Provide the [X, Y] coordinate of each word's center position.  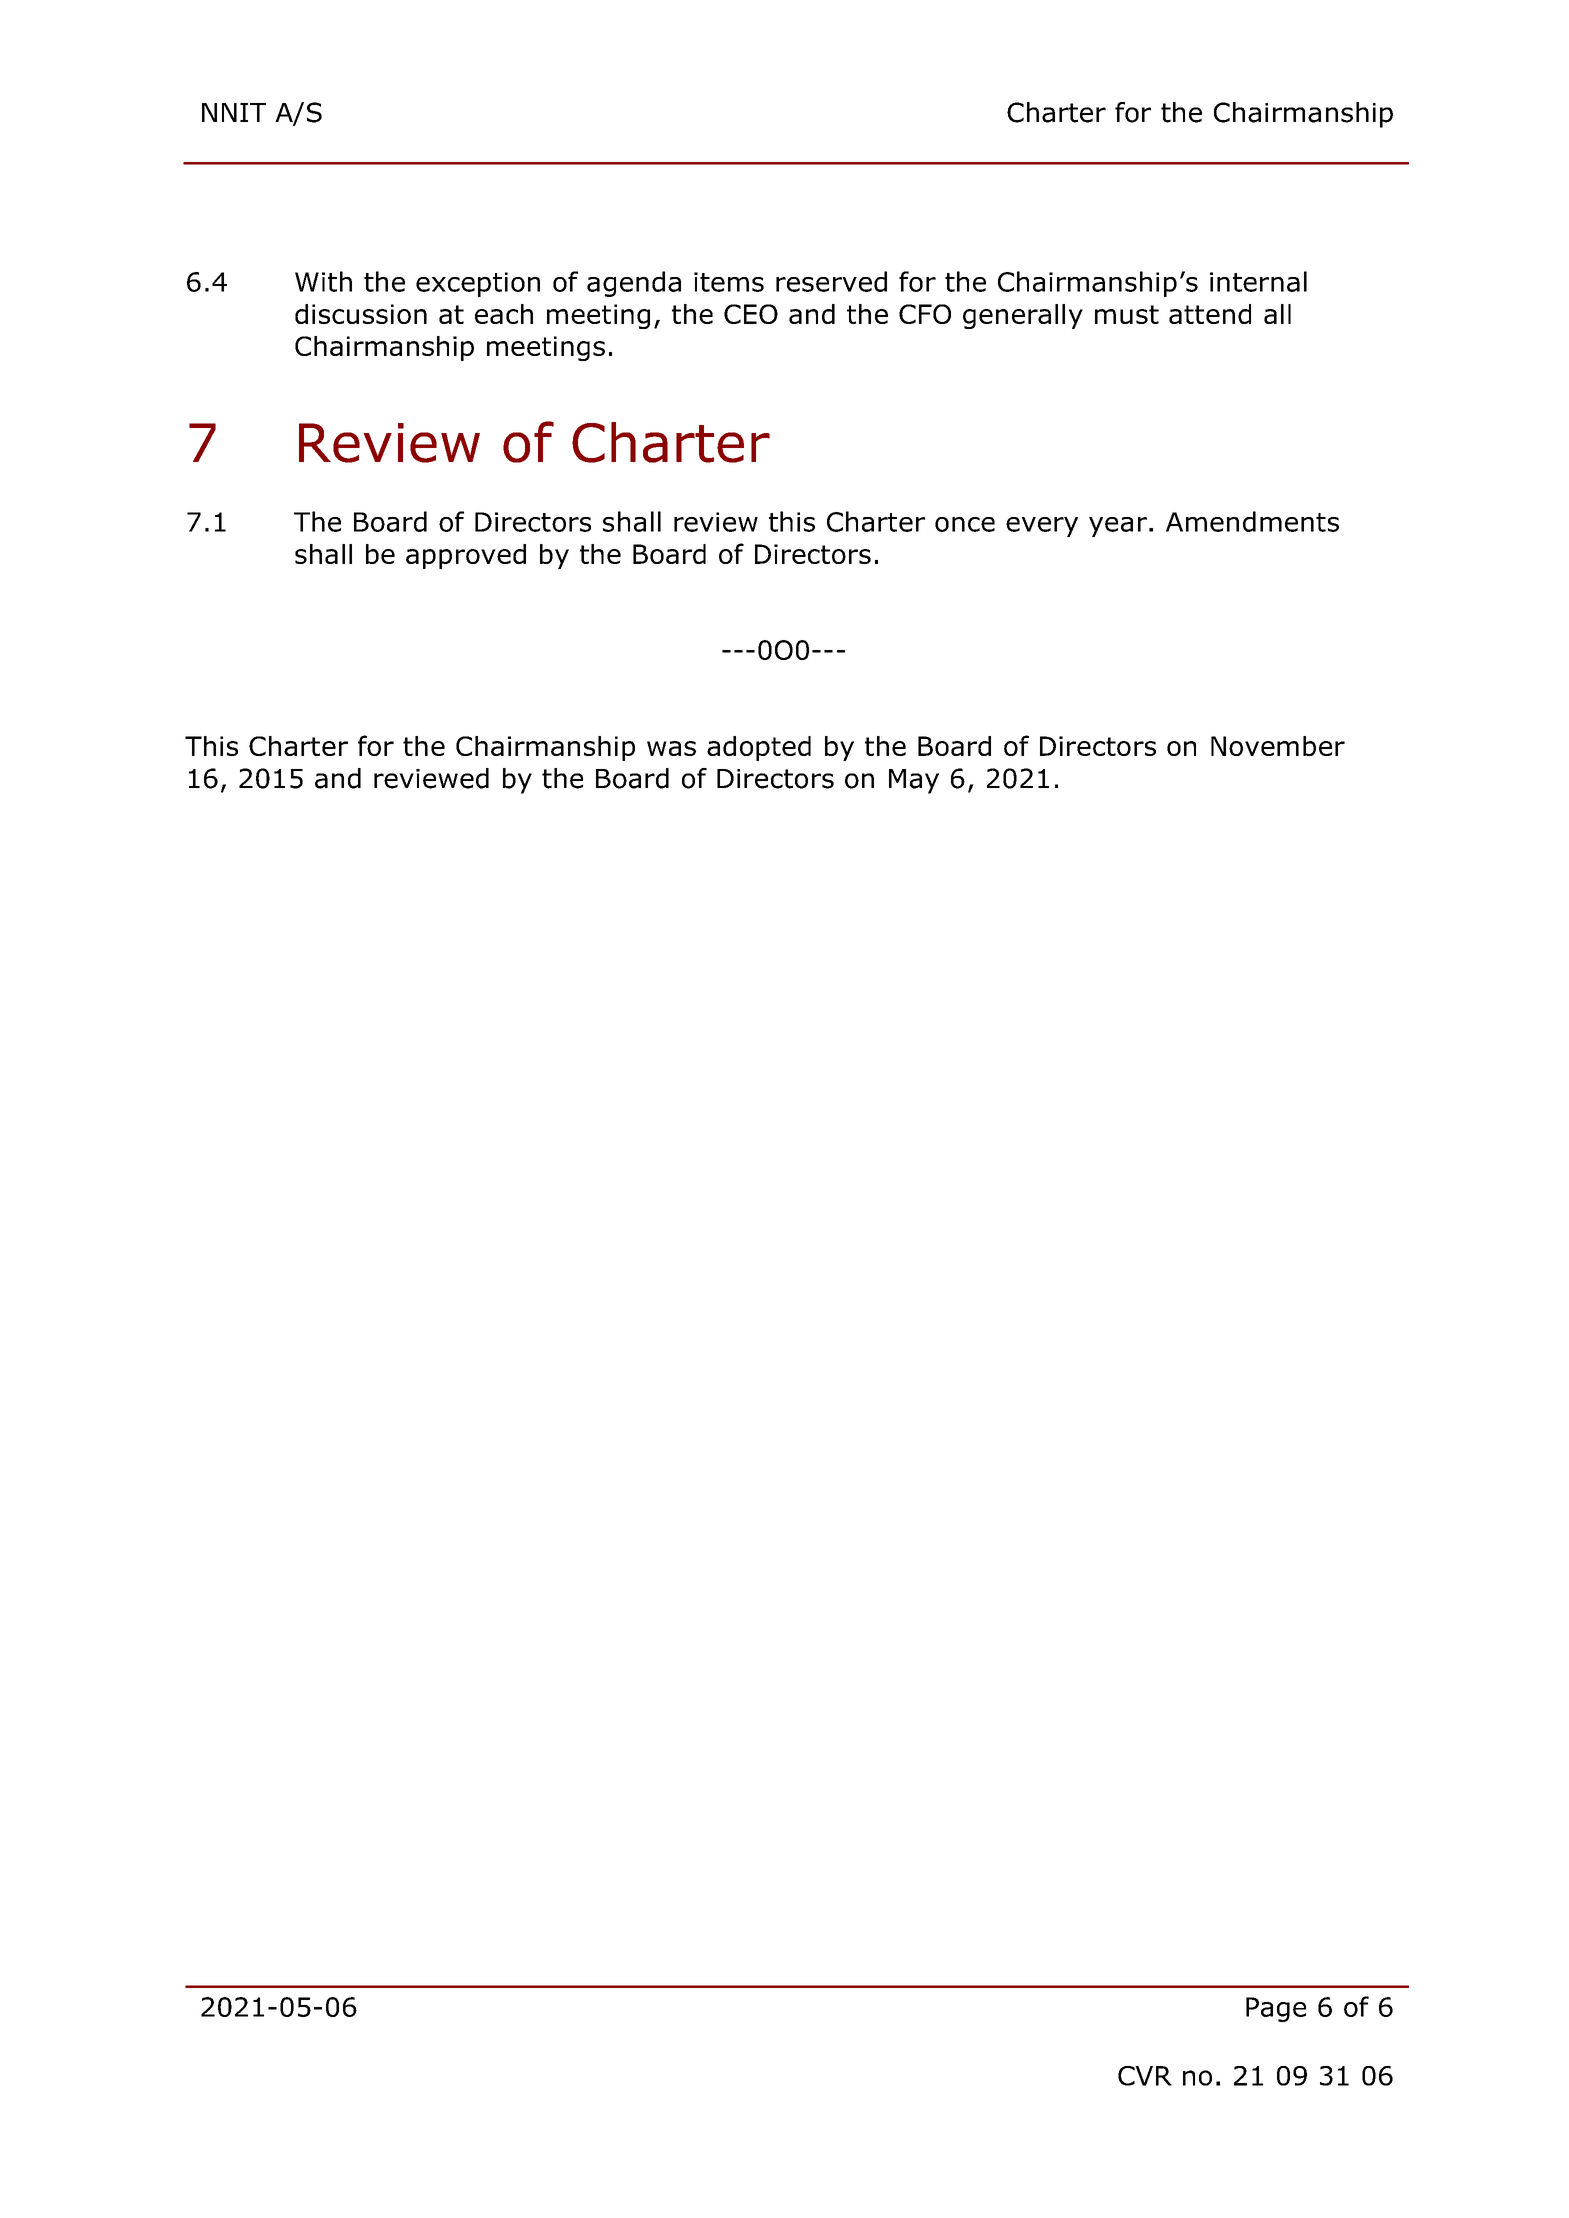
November [1278, 746]
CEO [751, 314]
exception [478, 284]
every [1042, 527]
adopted [759, 748]
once [965, 524]
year [1118, 527]
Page [1276, 2009]
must [1127, 314]
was [671, 748]
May [914, 781]
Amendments [1252, 521]
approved [466, 556]
